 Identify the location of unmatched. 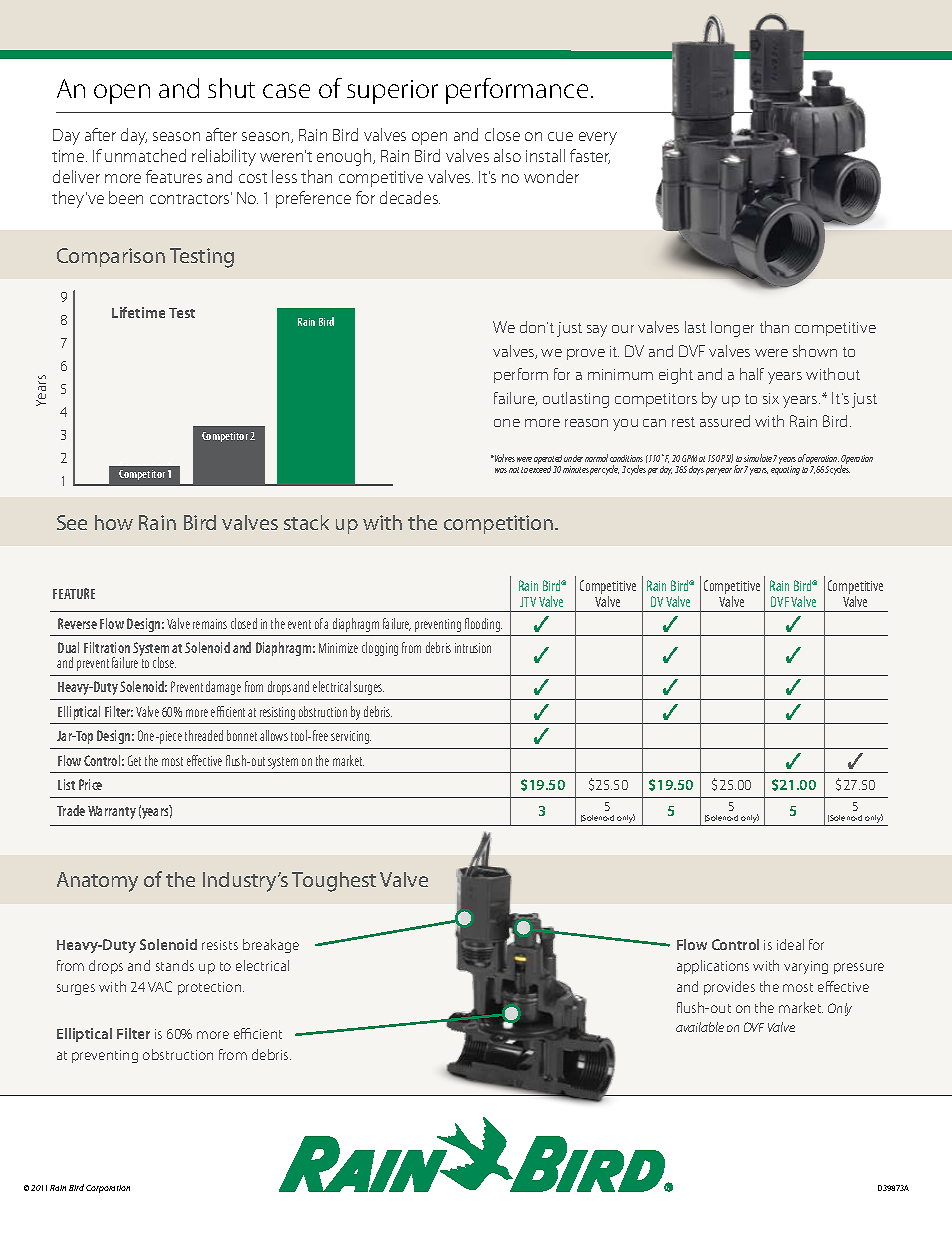
(145, 155).
